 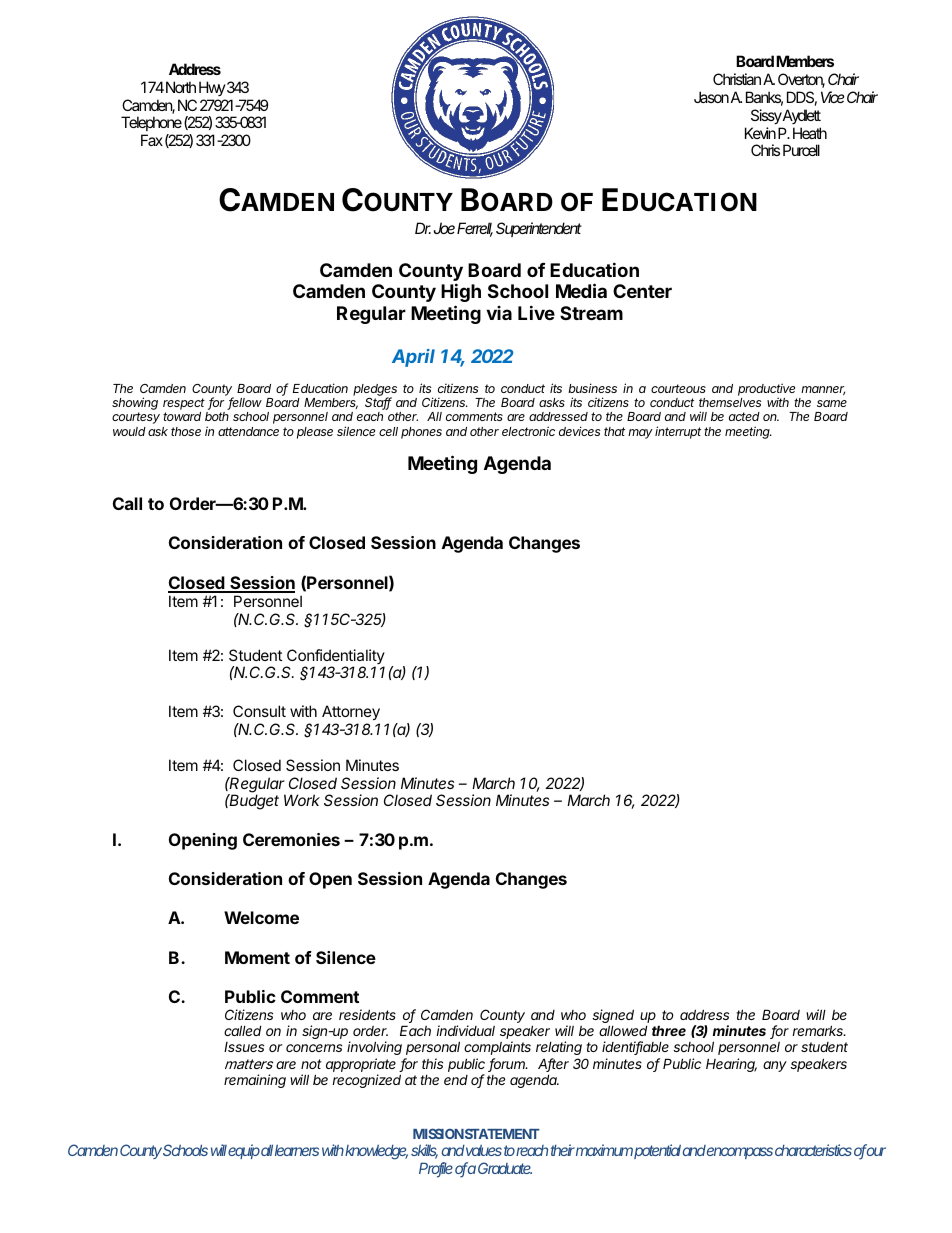 What do you see at coordinates (244, 1151) in the image?
I see `equip` at bounding box center [244, 1151].
